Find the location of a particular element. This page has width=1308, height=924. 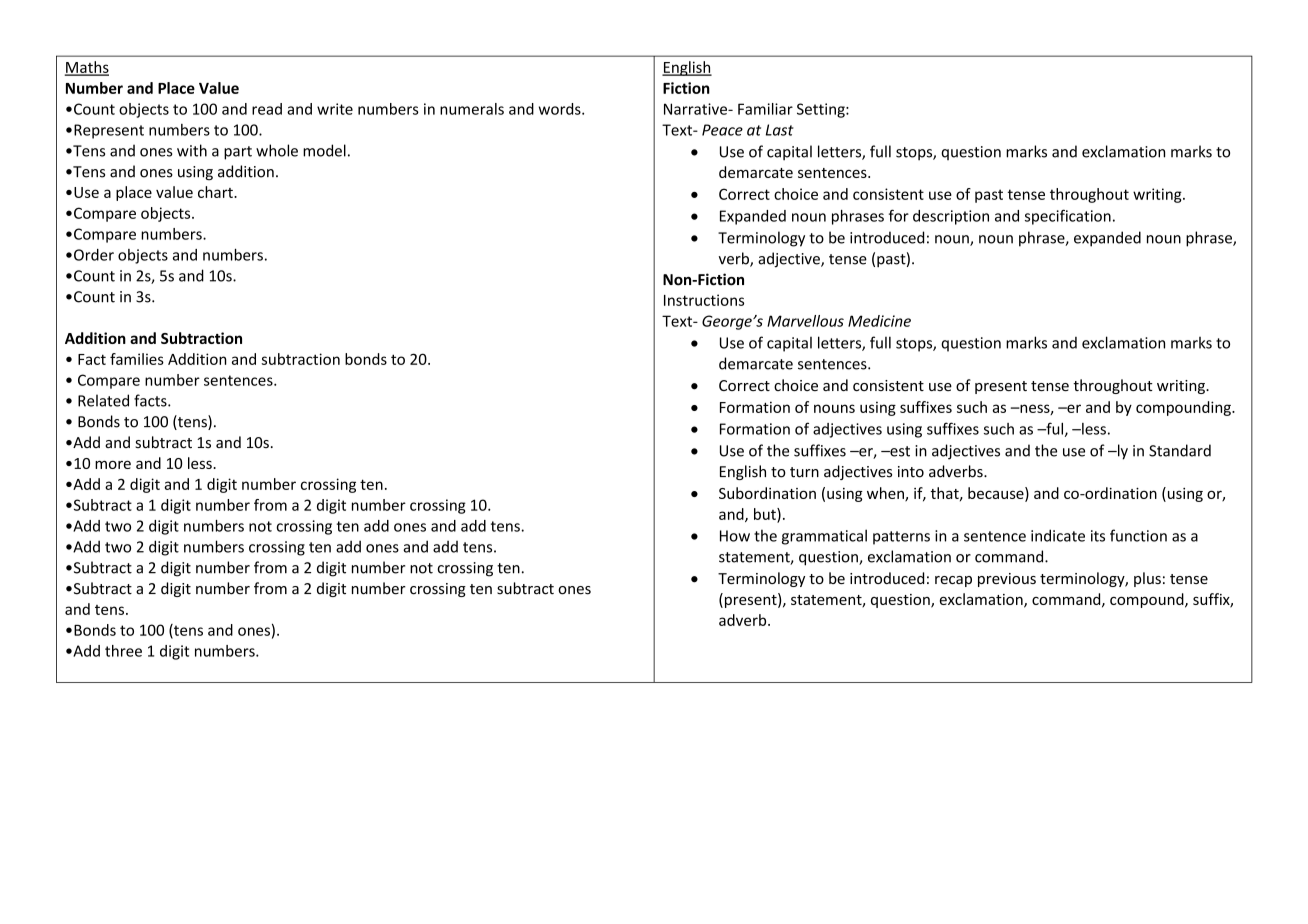

Last is located at coordinates (780, 130).
